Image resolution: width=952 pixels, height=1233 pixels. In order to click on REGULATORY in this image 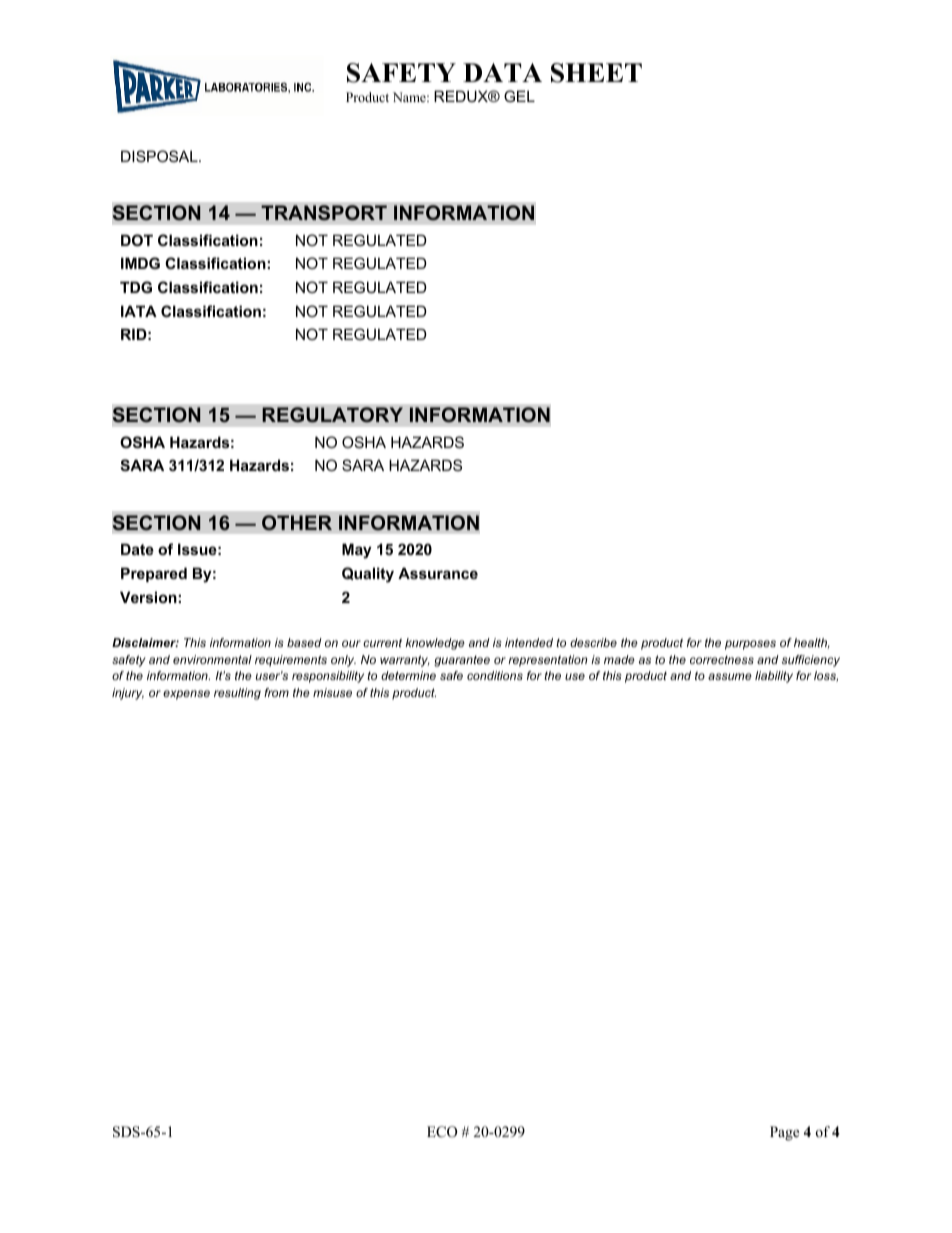, I will do `click(332, 415)`.
